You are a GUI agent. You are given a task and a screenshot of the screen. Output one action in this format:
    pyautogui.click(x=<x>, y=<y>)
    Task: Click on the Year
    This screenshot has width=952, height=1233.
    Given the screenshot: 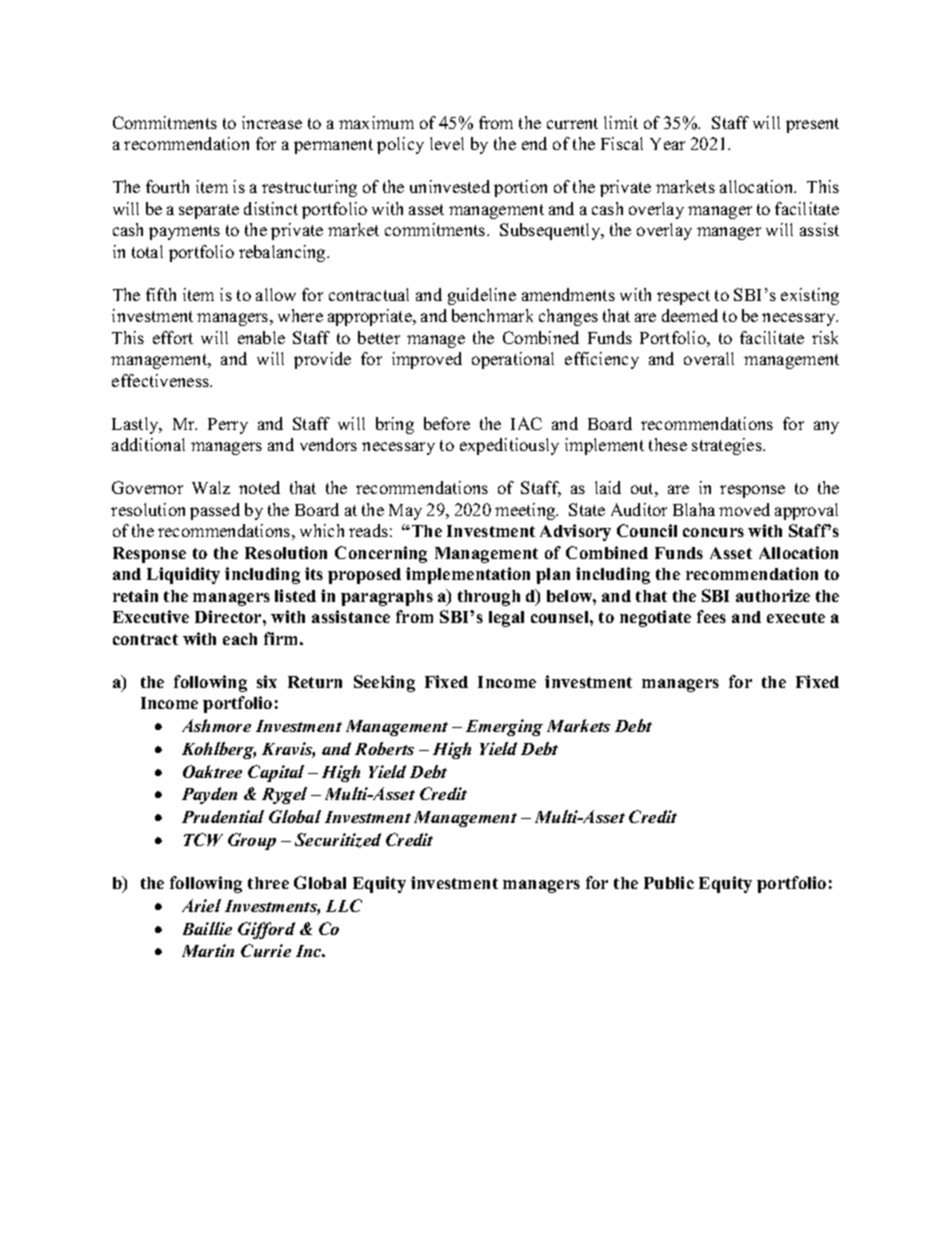 What is the action you would take?
    pyautogui.click(x=667, y=144)
